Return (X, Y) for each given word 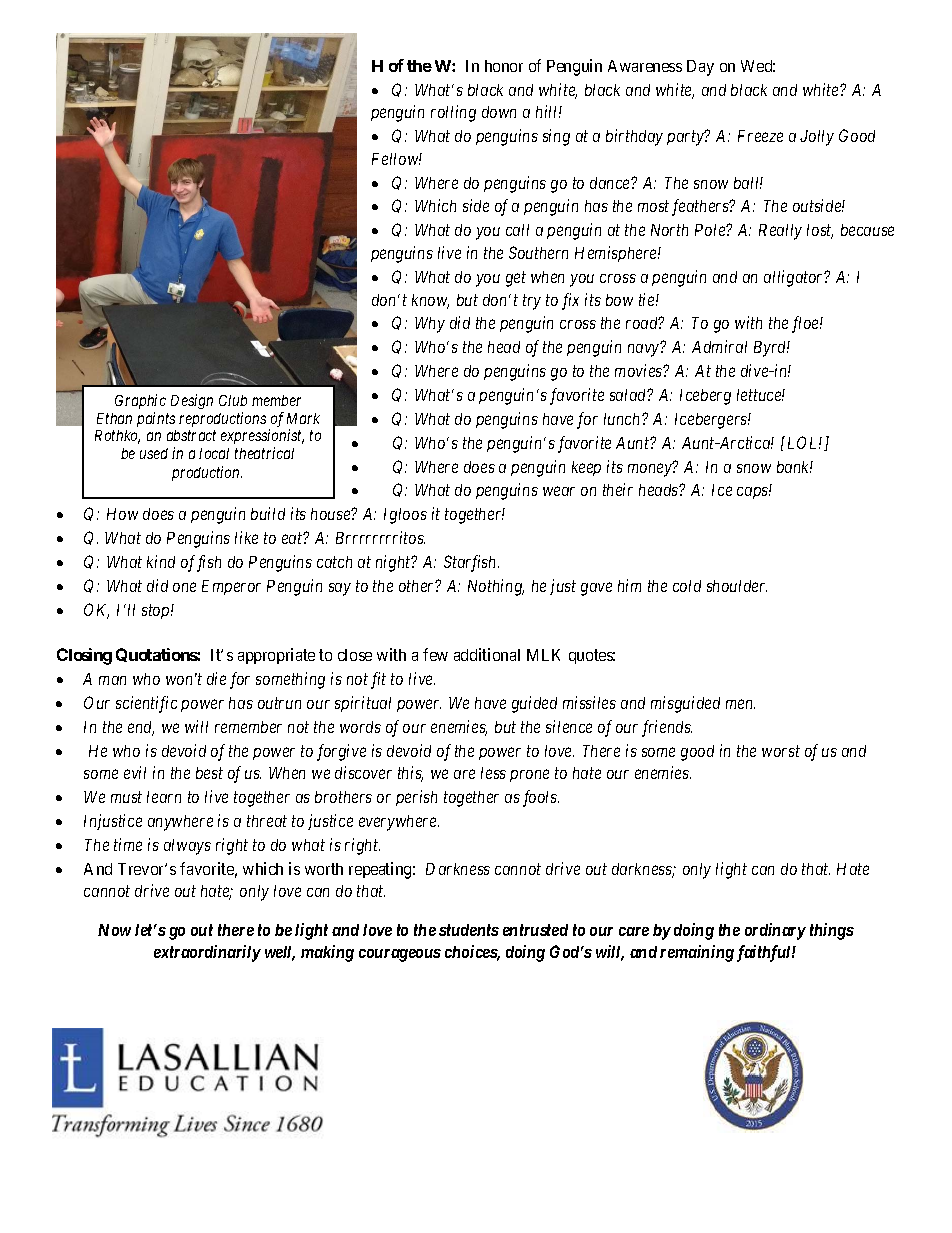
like (246, 537)
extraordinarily (207, 953)
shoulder (737, 586)
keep (586, 468)
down (499, 112)
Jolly (817, 138)
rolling (453, 113)
